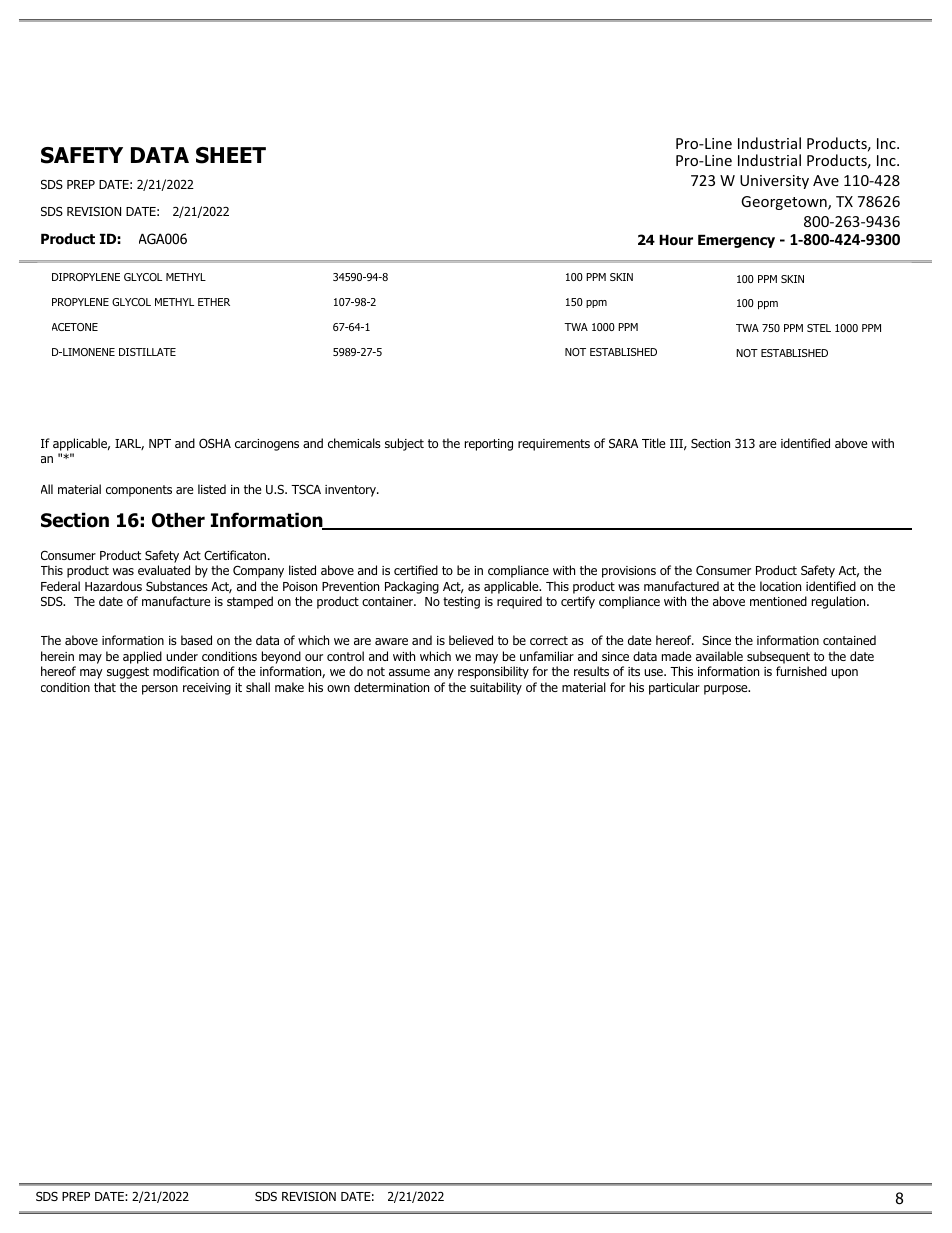  What do you see at coordinates (653, 443) in the screenshot?
I see `Title` at bounding box center [653, 443].
